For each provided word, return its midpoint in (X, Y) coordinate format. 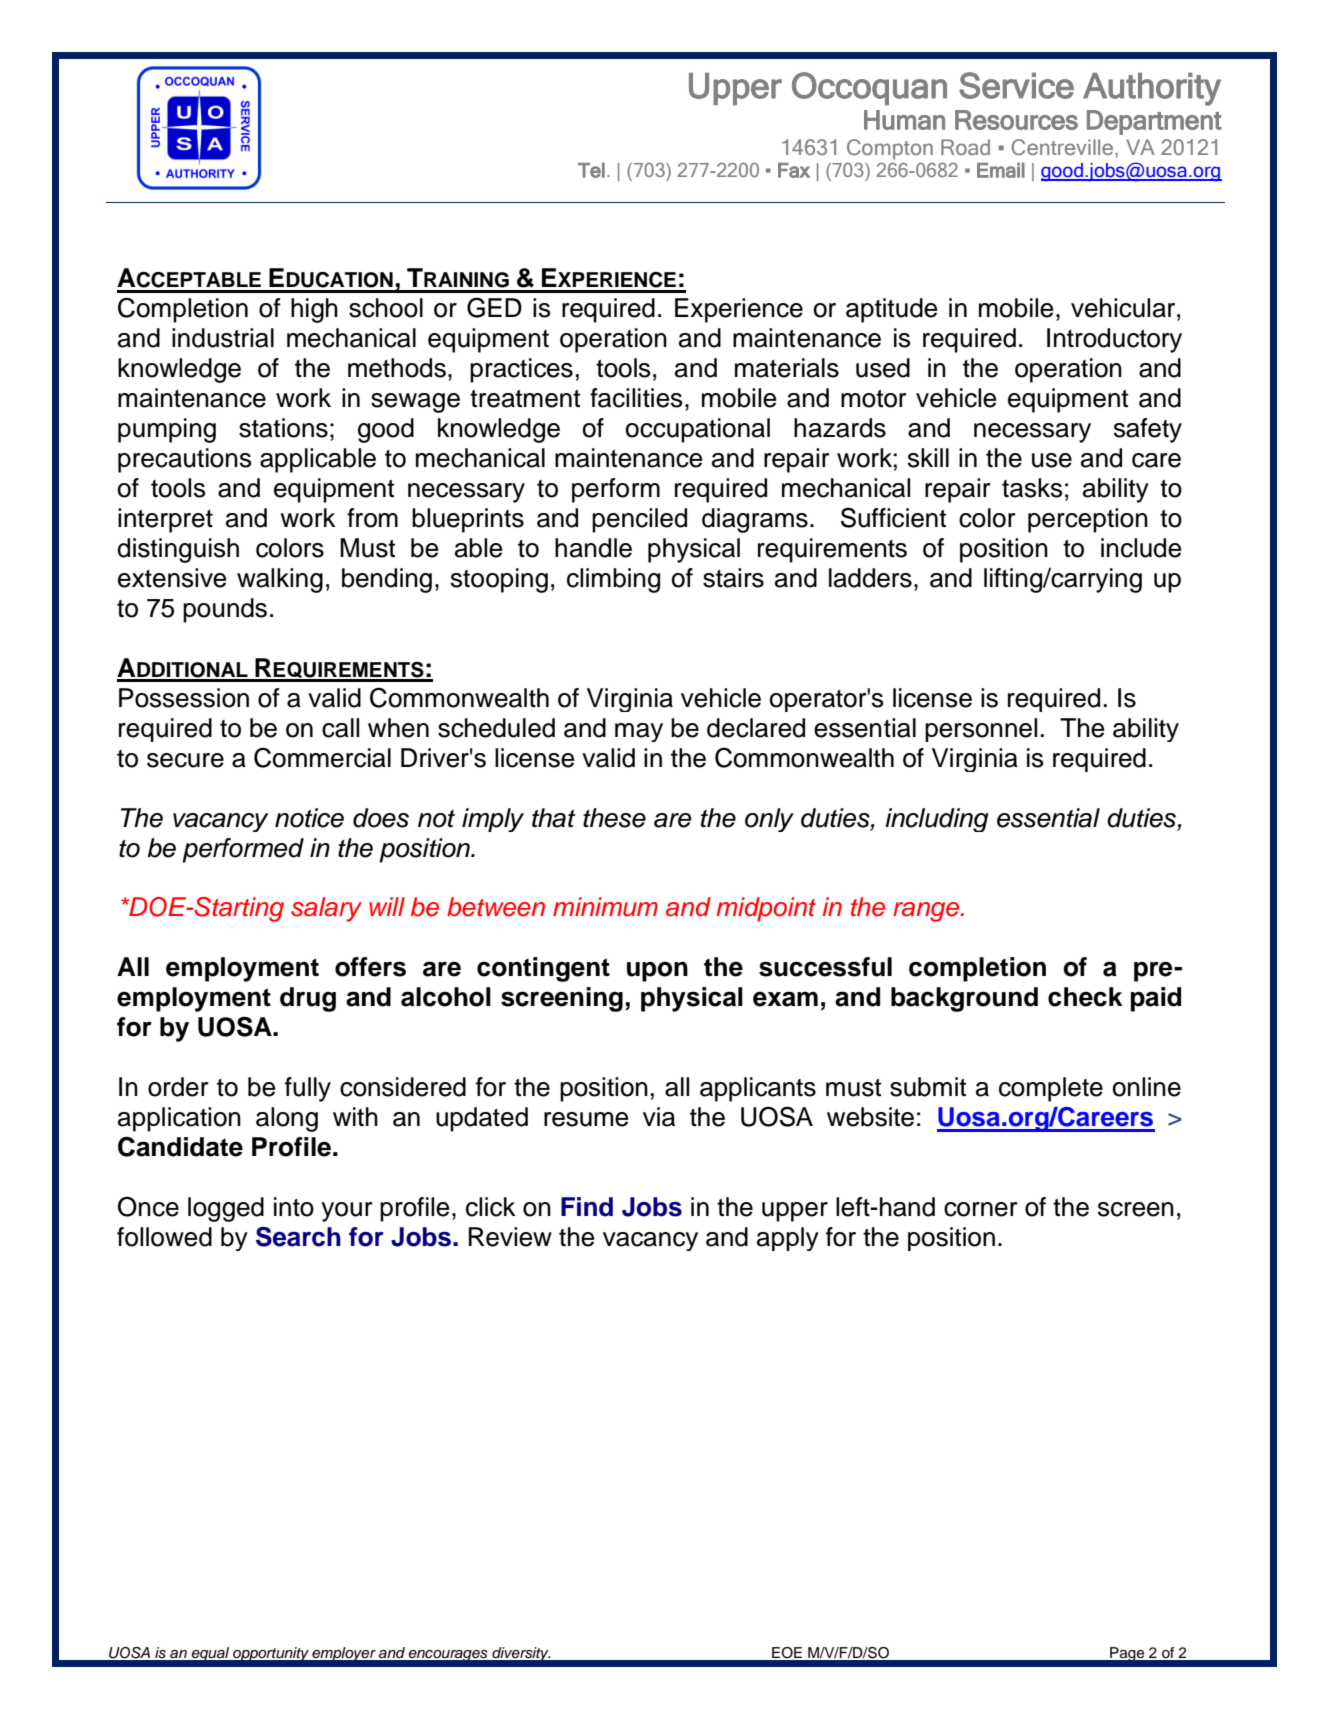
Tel (591, 170)
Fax (794, 170)
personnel (981, 730)
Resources (1016, 120)
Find (587, 1207)
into (294, 1207)
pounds (225, 610)
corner (980, 1209)
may (639, 732)
